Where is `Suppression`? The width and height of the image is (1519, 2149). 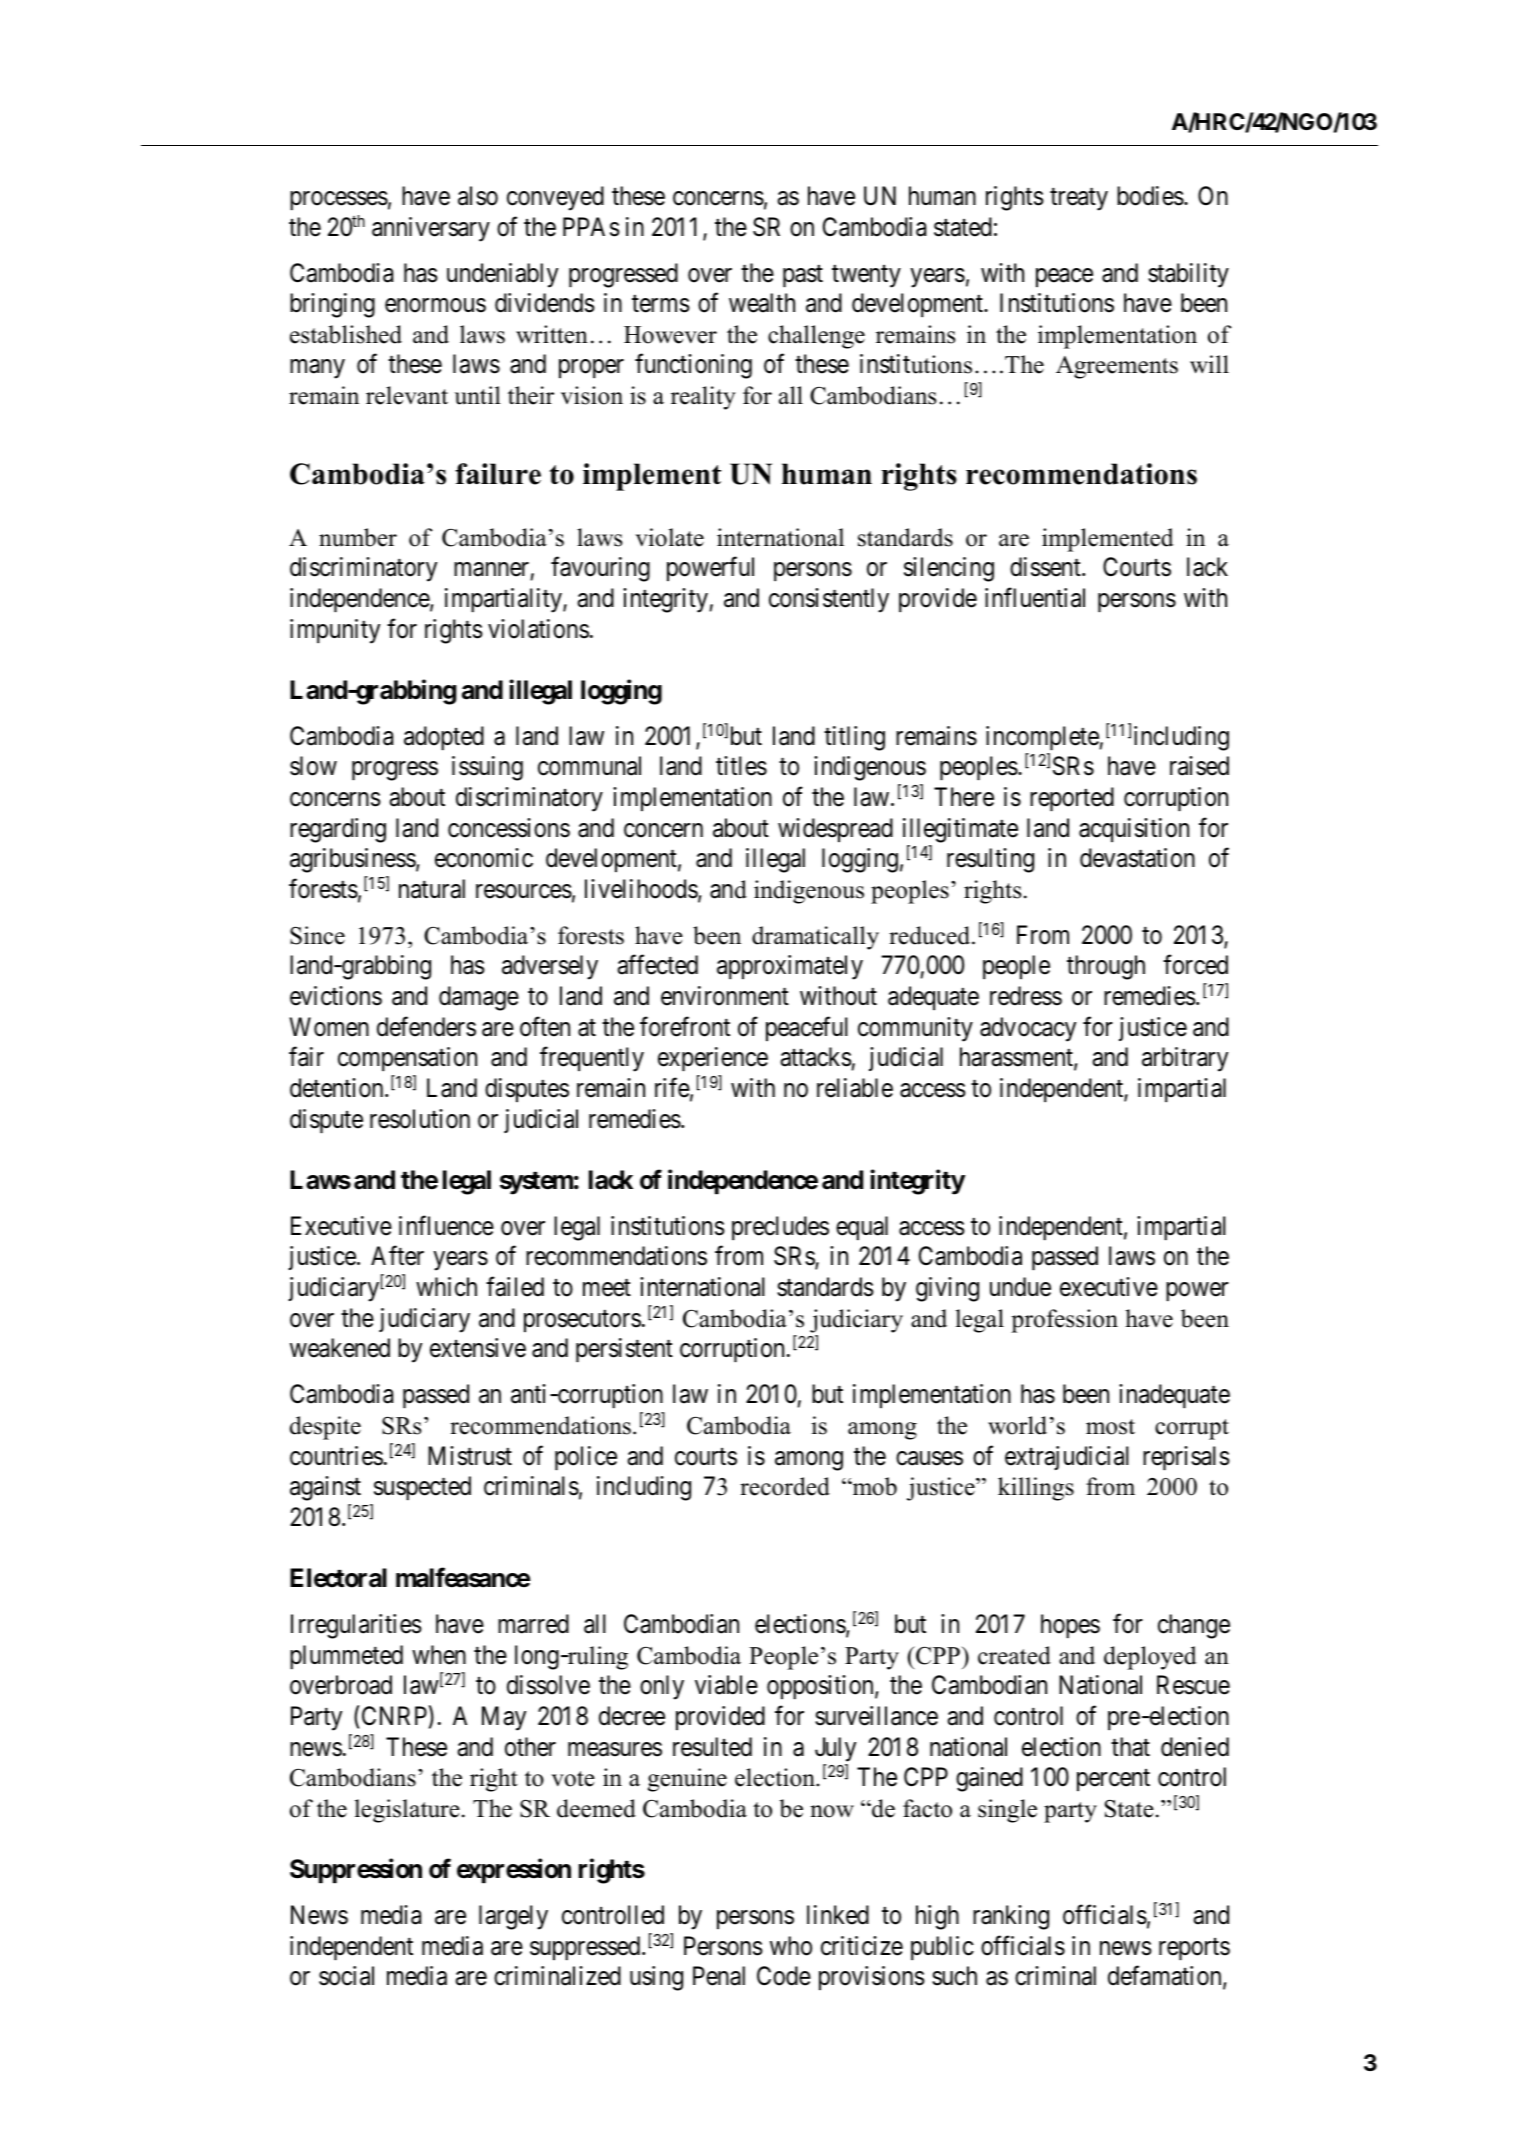
Suppression is located at coordinates (356, 1871).
